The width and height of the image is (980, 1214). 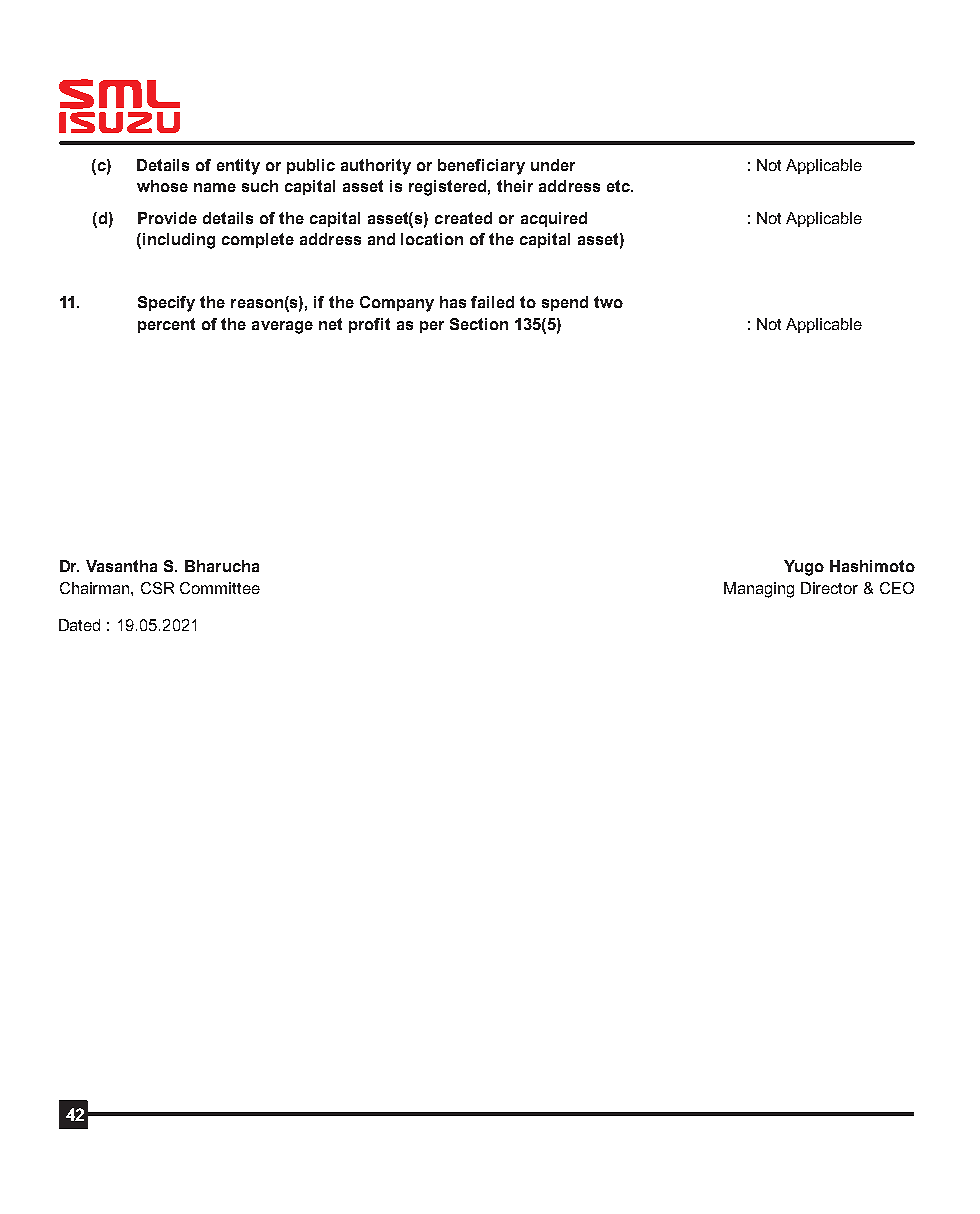 What do you see at coordinates (166, 325) in the image?
I see `percent` at bounding box center [166, 325].
